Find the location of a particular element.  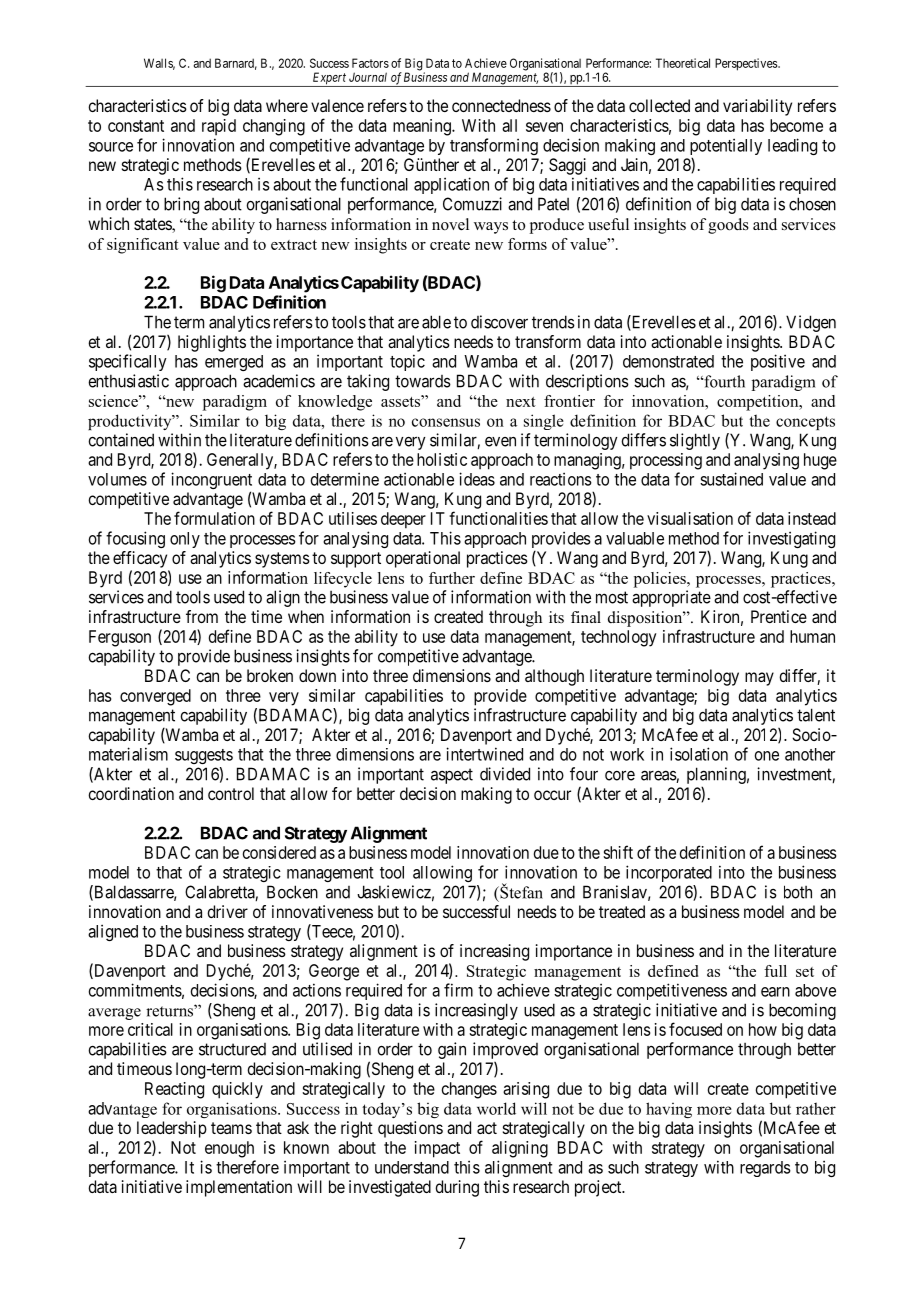

rapid is located at coordinates (219, 127).
